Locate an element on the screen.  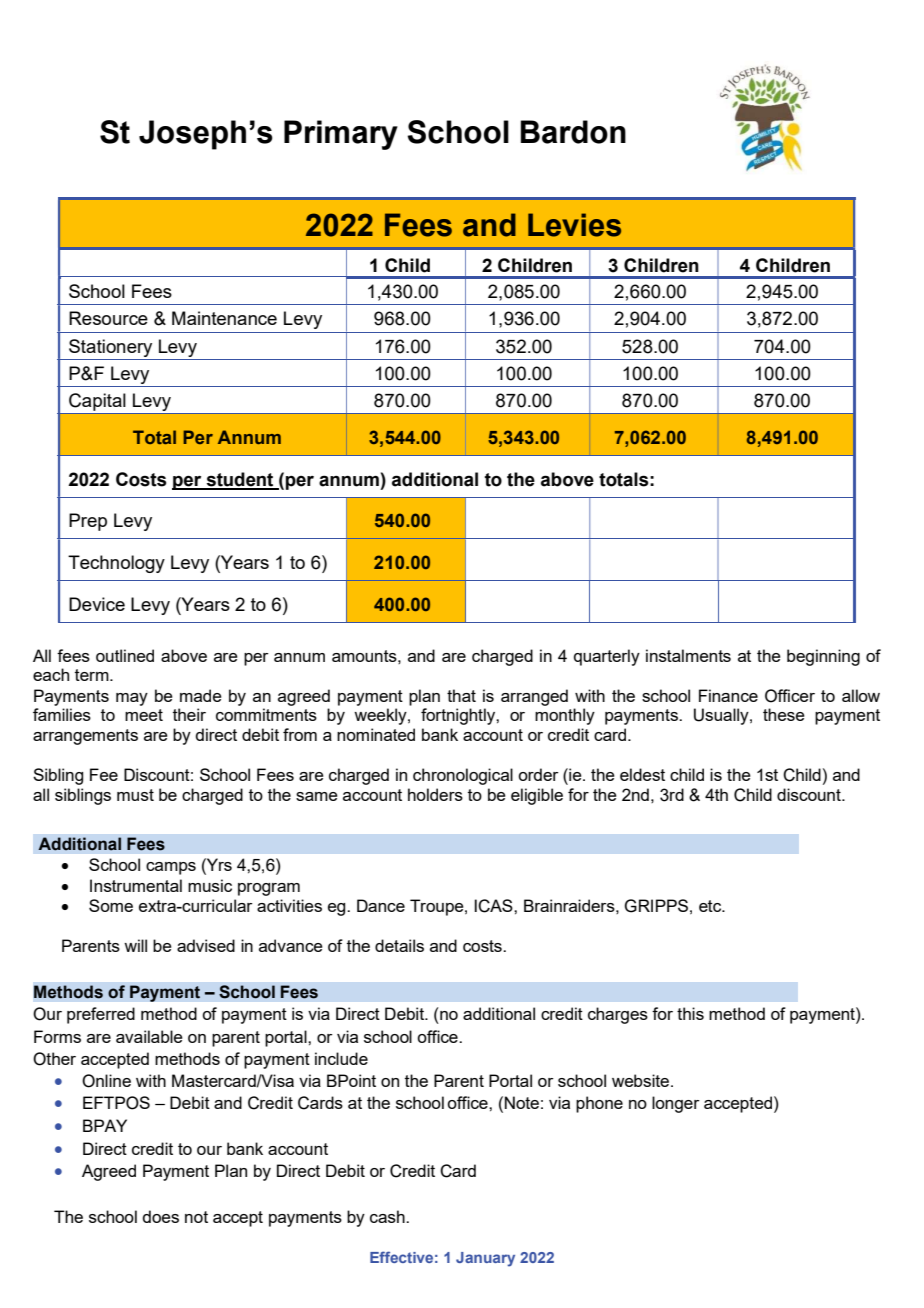
does is located at coordinates (160, 1216).
